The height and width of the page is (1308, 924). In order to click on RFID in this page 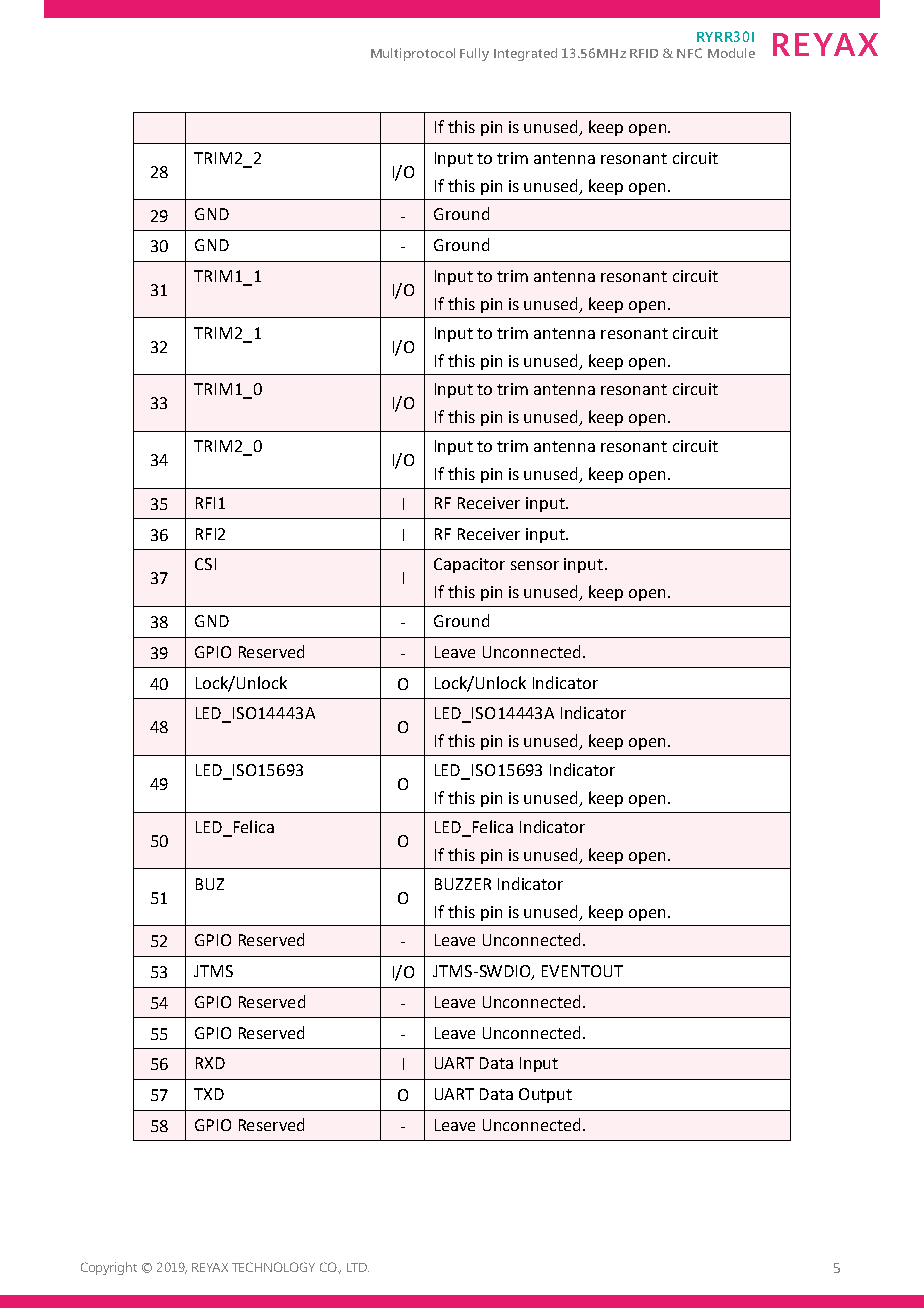, I will do `click(644, 53)`.
